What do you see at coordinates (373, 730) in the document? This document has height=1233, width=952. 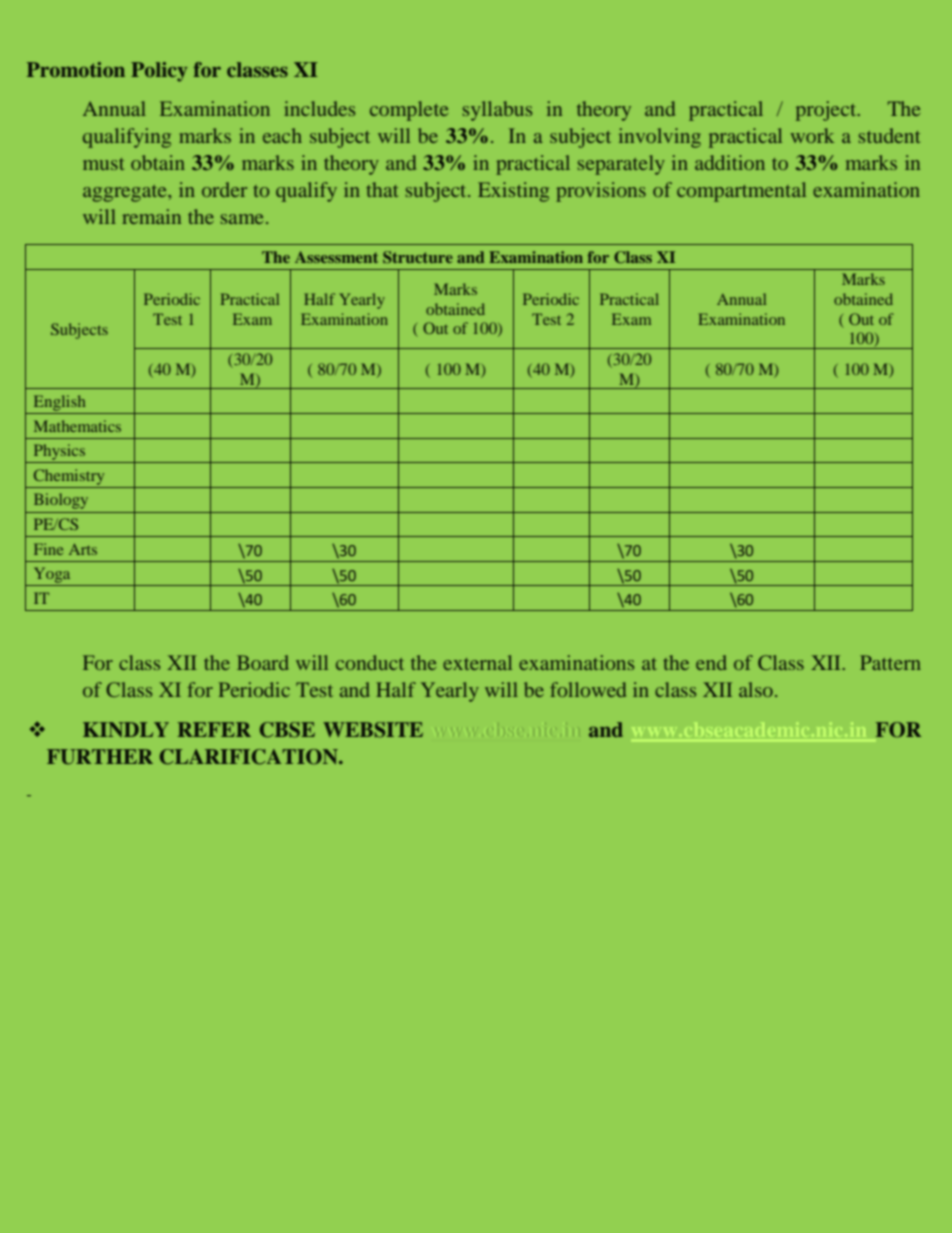 I see `WEBSITE` at bounding box center [373, 730].
